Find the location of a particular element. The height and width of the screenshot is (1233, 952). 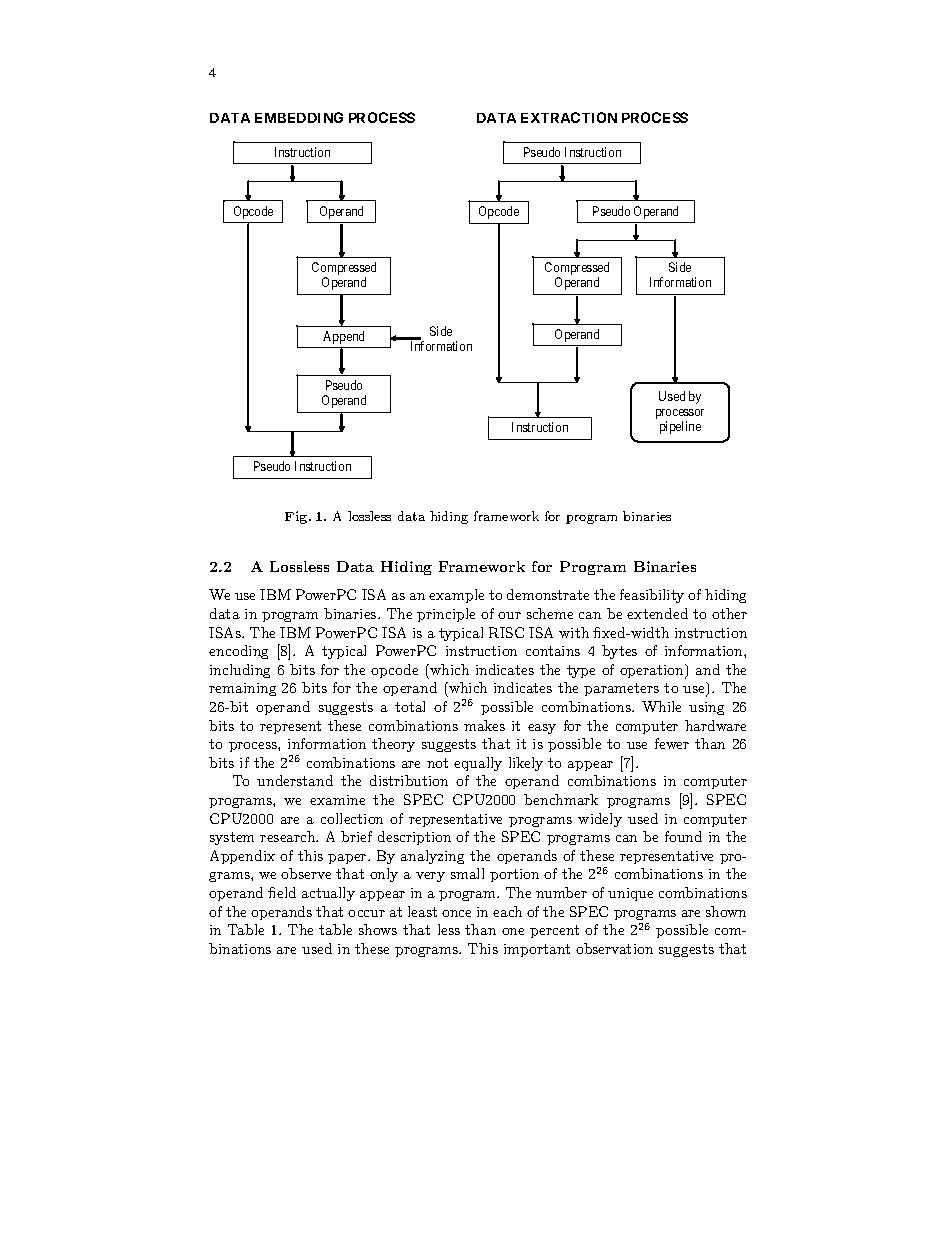

research is located at coordinates (289, 836).
